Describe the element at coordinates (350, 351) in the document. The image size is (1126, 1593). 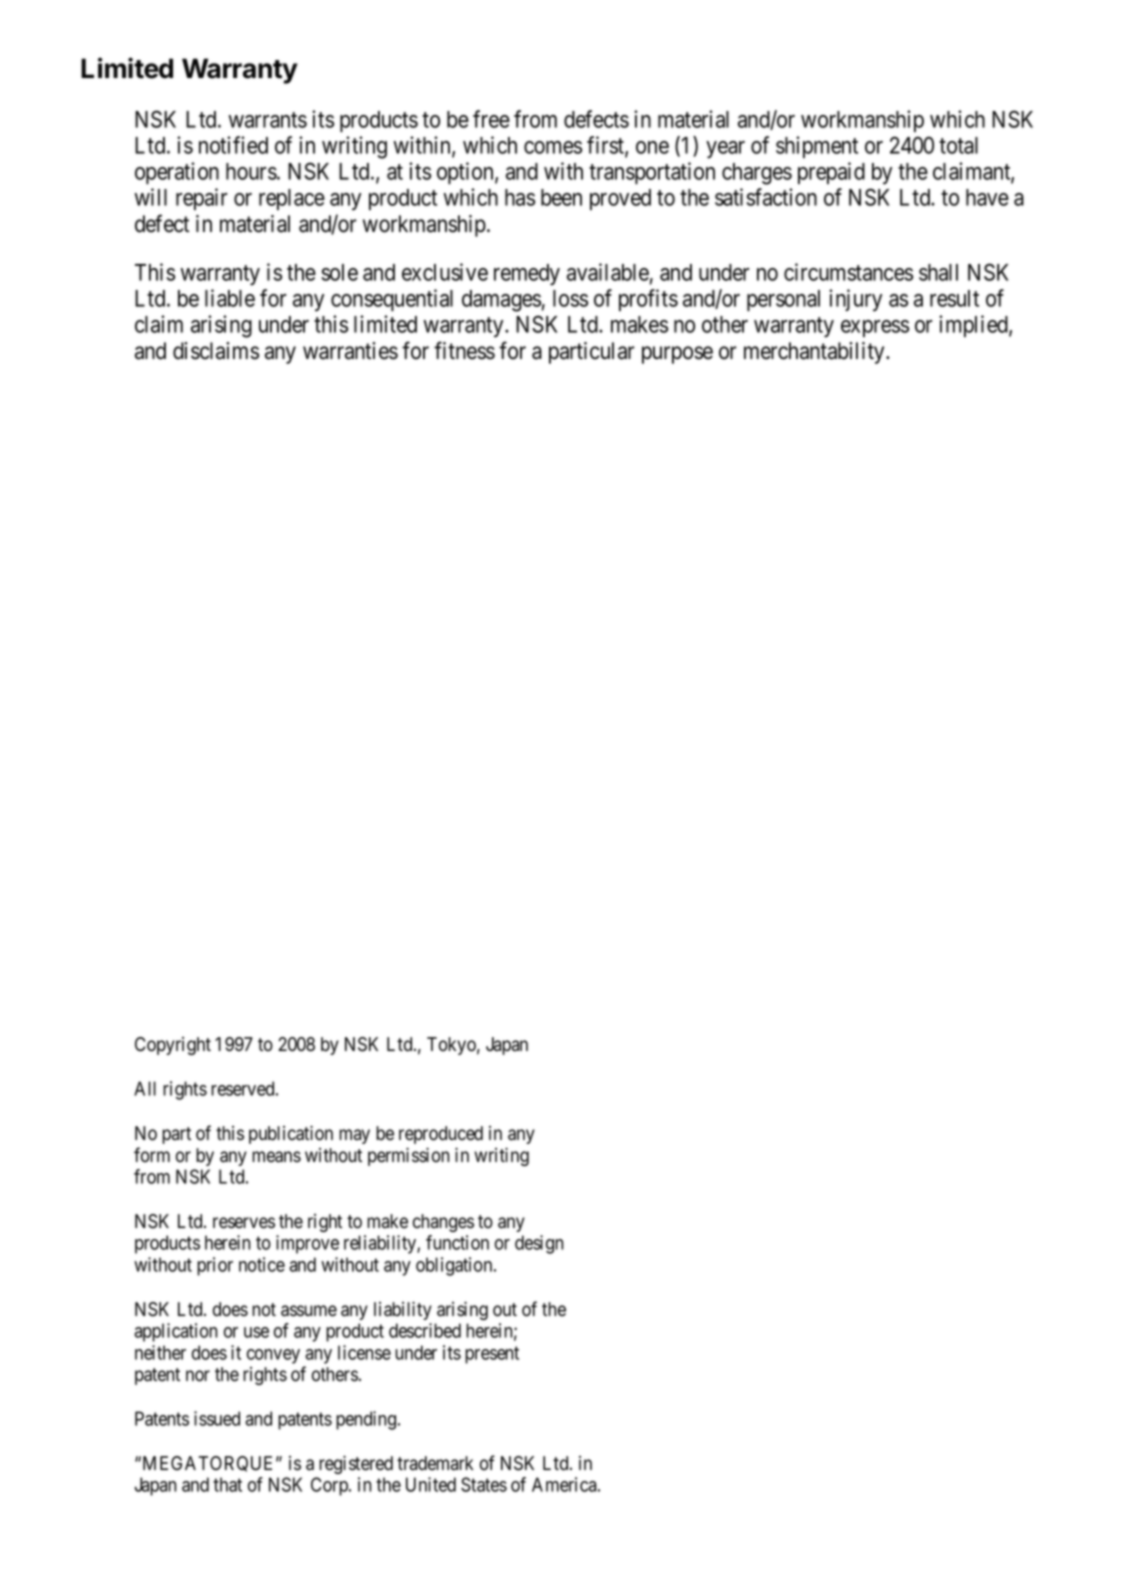
I see `warranties` at that location.
